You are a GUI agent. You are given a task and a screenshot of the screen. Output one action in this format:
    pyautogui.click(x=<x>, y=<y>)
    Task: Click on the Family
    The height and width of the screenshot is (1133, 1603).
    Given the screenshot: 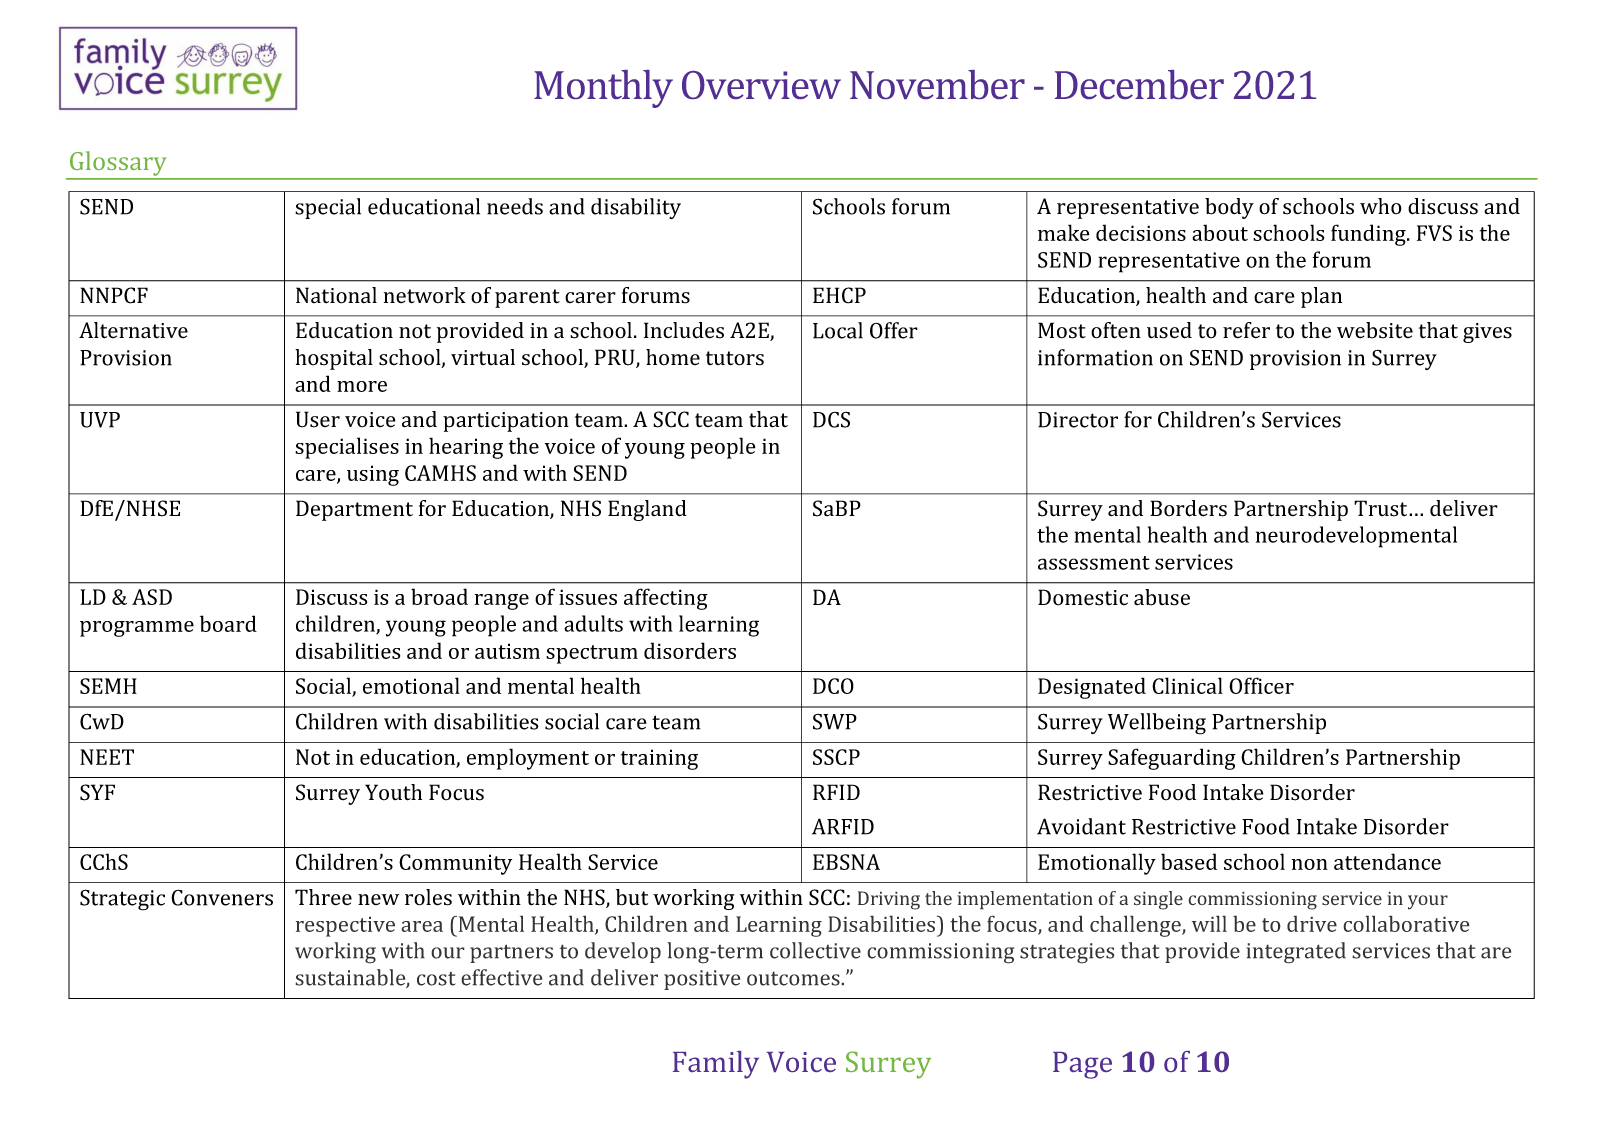 What is the action you would take?
    pyautogui.click(x=716, y=1065)
